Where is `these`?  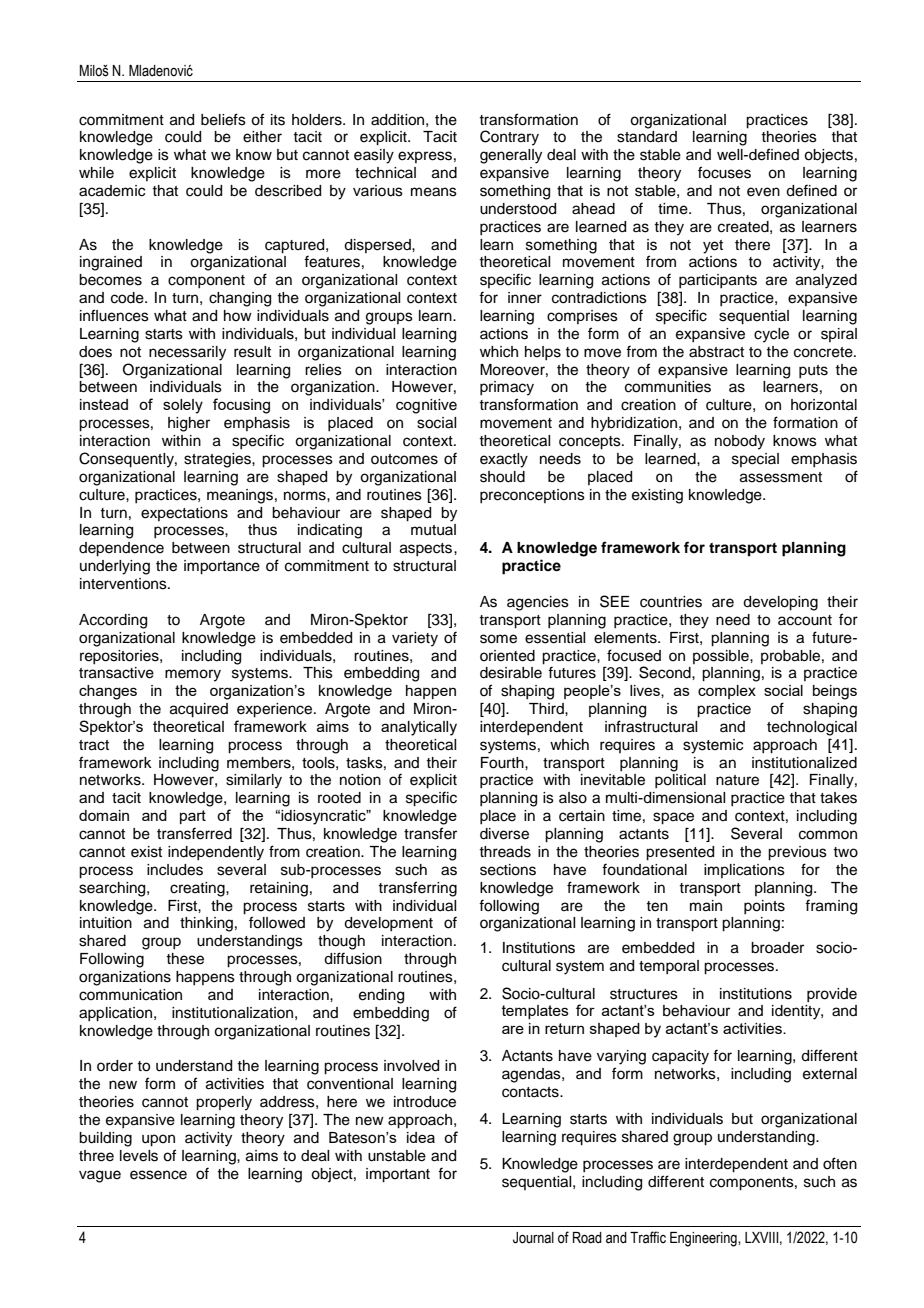 these is located at coordinates (185, 959).
